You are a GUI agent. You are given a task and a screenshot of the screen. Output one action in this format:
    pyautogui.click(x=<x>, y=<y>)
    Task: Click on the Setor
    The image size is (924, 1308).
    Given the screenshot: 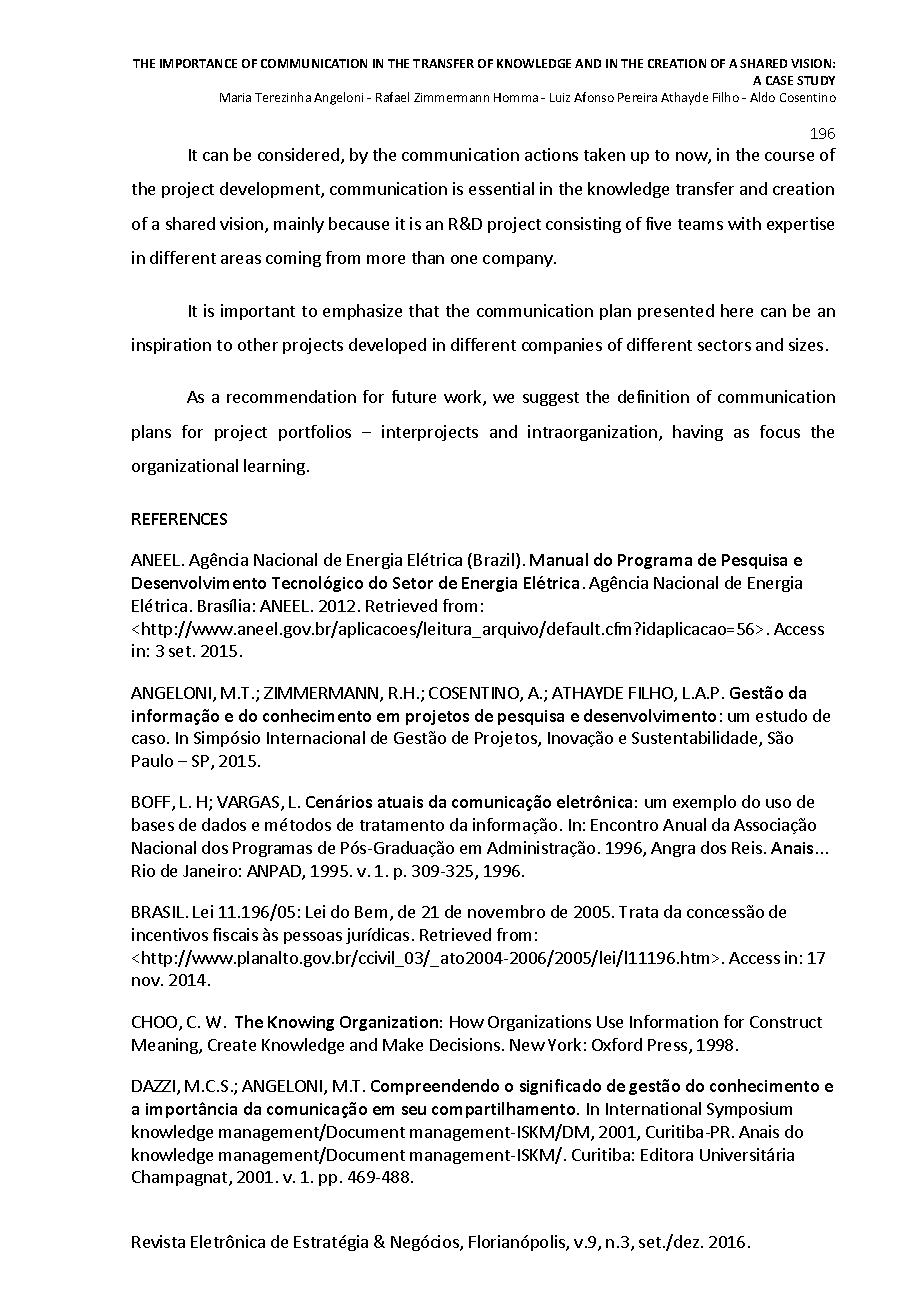 What is the action you would take?
    pyautogui.click(x=413, y=583)
